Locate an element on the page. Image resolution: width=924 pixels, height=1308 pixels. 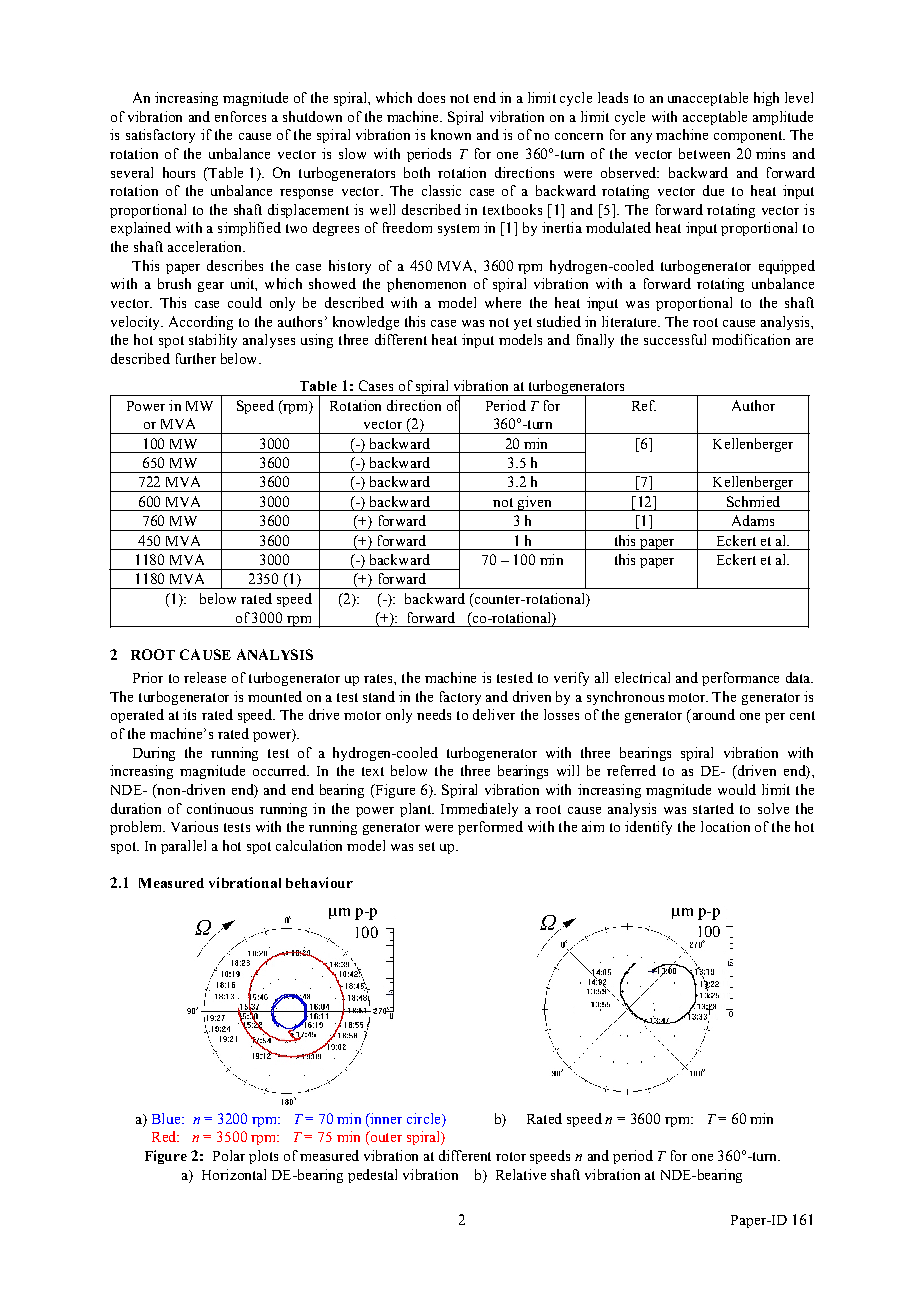
component is located at coordinates (749, 137).
